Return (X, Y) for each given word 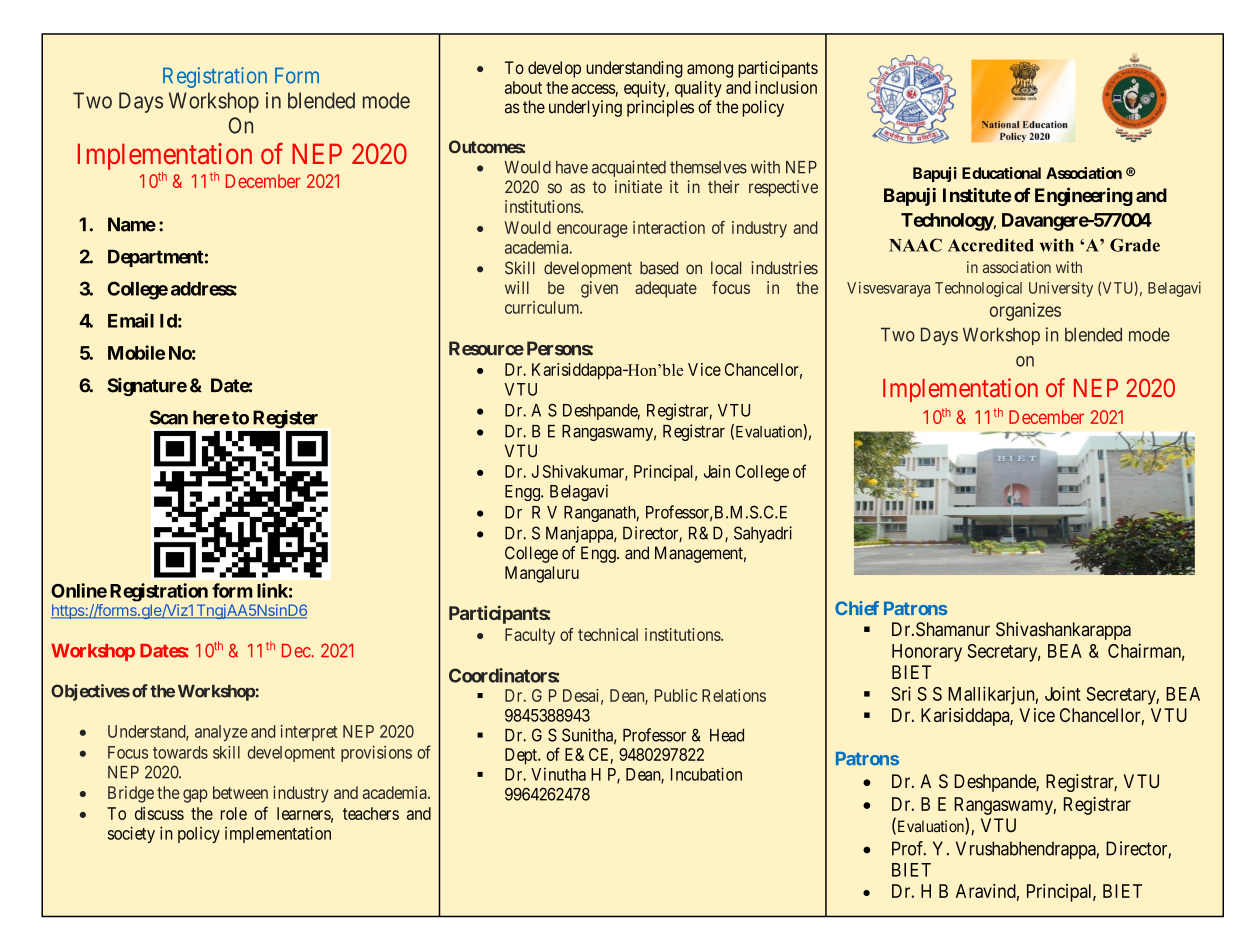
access (593, 89)
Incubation (706, 774)
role (234, 813)
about (523, 87)
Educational (1001, 173)
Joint (1063, 693)
